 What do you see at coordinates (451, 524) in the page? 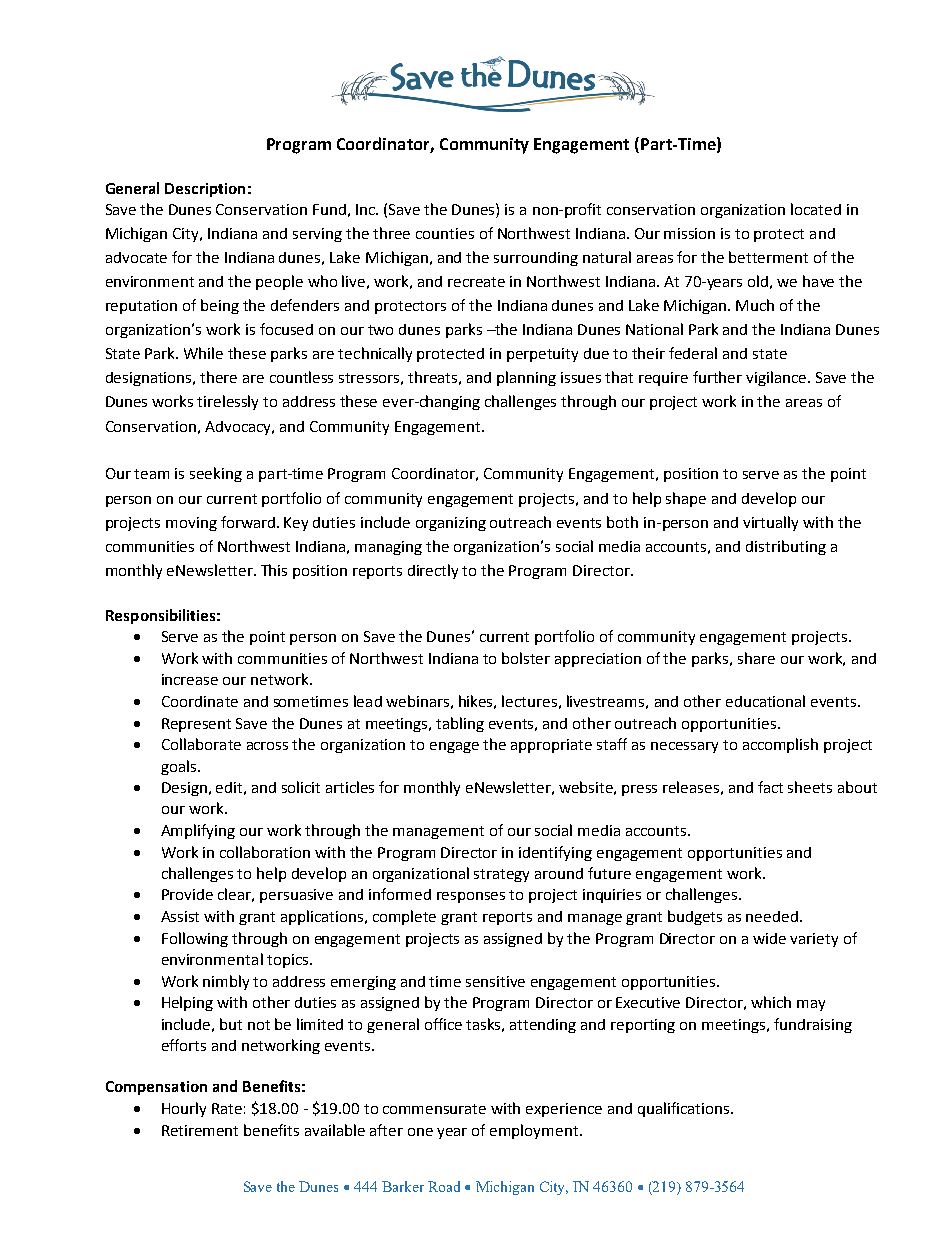
I see `organizing` at bounding box center [451, 524].
